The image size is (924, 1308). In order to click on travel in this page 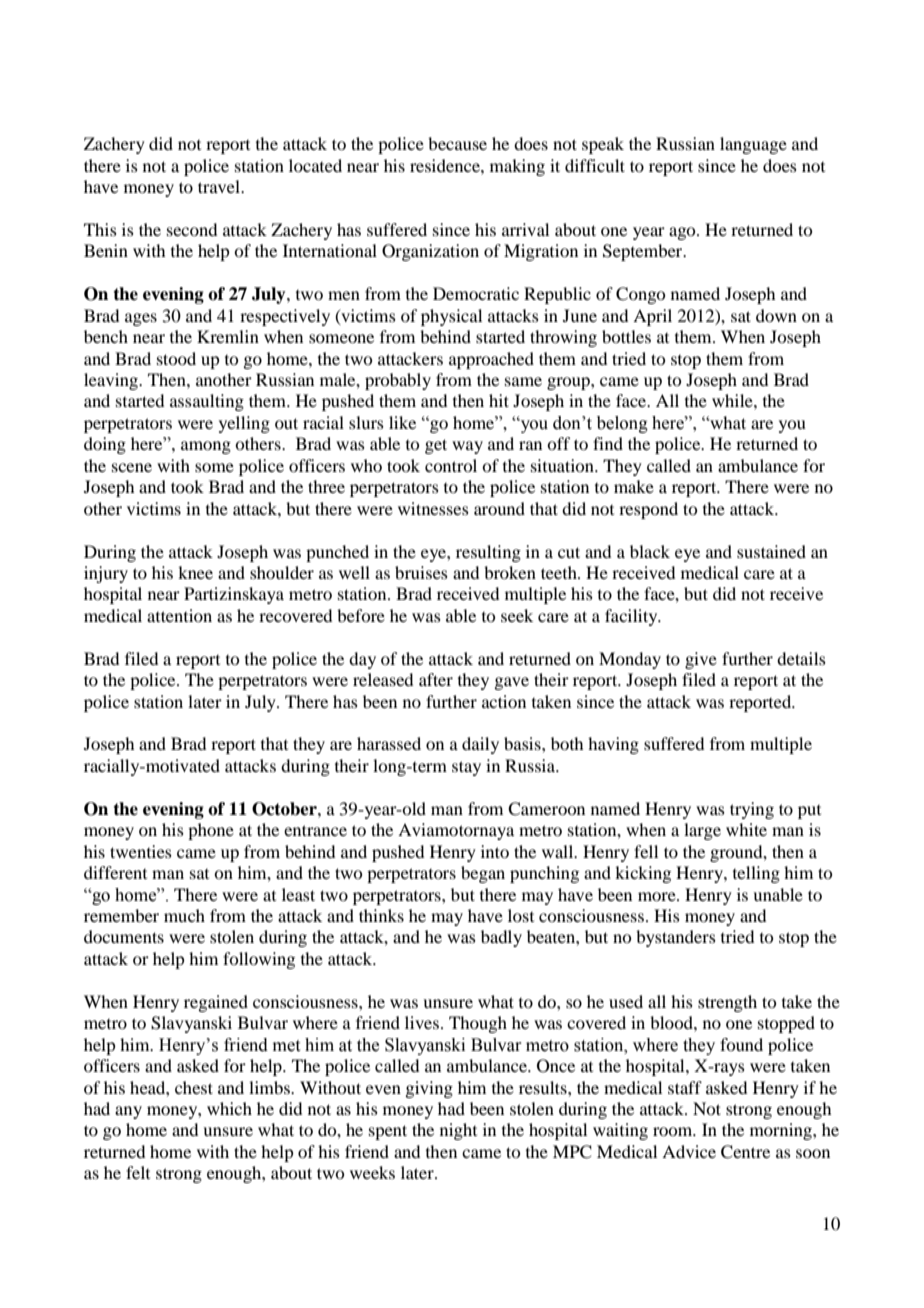, I will do `click(220, 186)`.
